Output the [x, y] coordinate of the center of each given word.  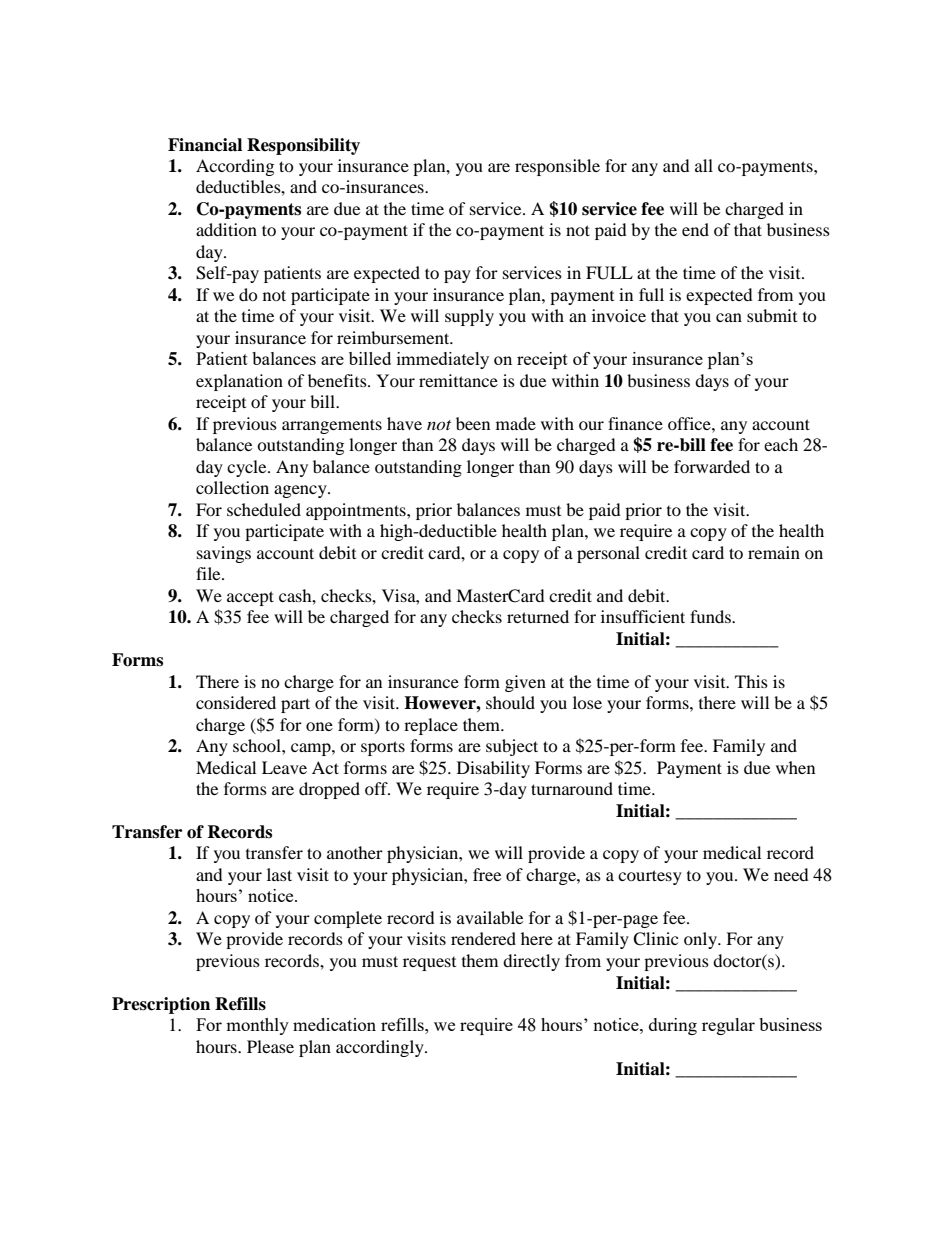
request [429, 964]
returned [538, 616]
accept [250, 598]
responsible [557, 167]
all [704, 165]
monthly [257, 1026]
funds [711, 616]
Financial [205, 145]
